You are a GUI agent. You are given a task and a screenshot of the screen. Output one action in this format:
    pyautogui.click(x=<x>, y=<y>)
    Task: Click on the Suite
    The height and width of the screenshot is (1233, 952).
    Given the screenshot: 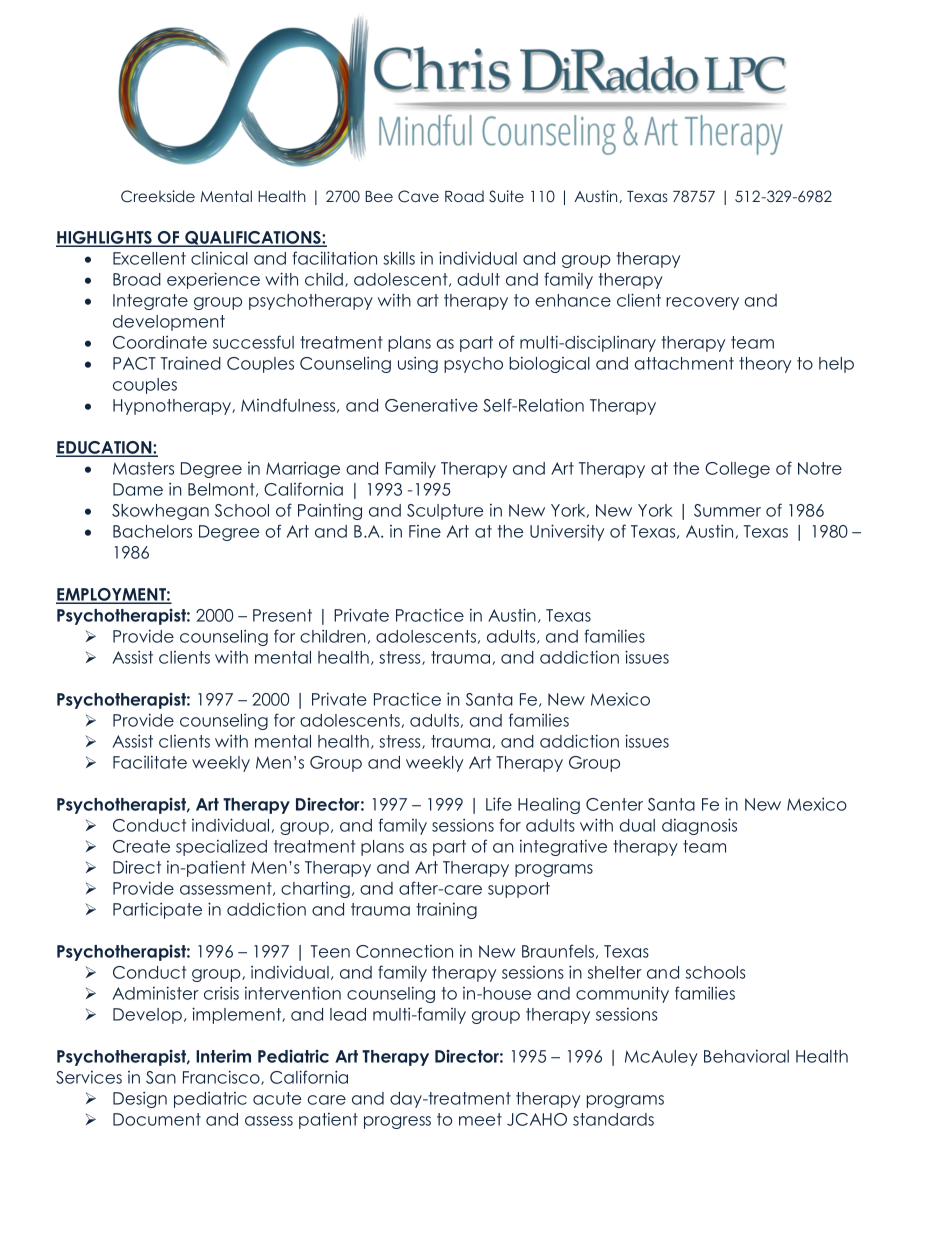 What is the action you would take?
    pyautogui.click(x=506, y=196)
